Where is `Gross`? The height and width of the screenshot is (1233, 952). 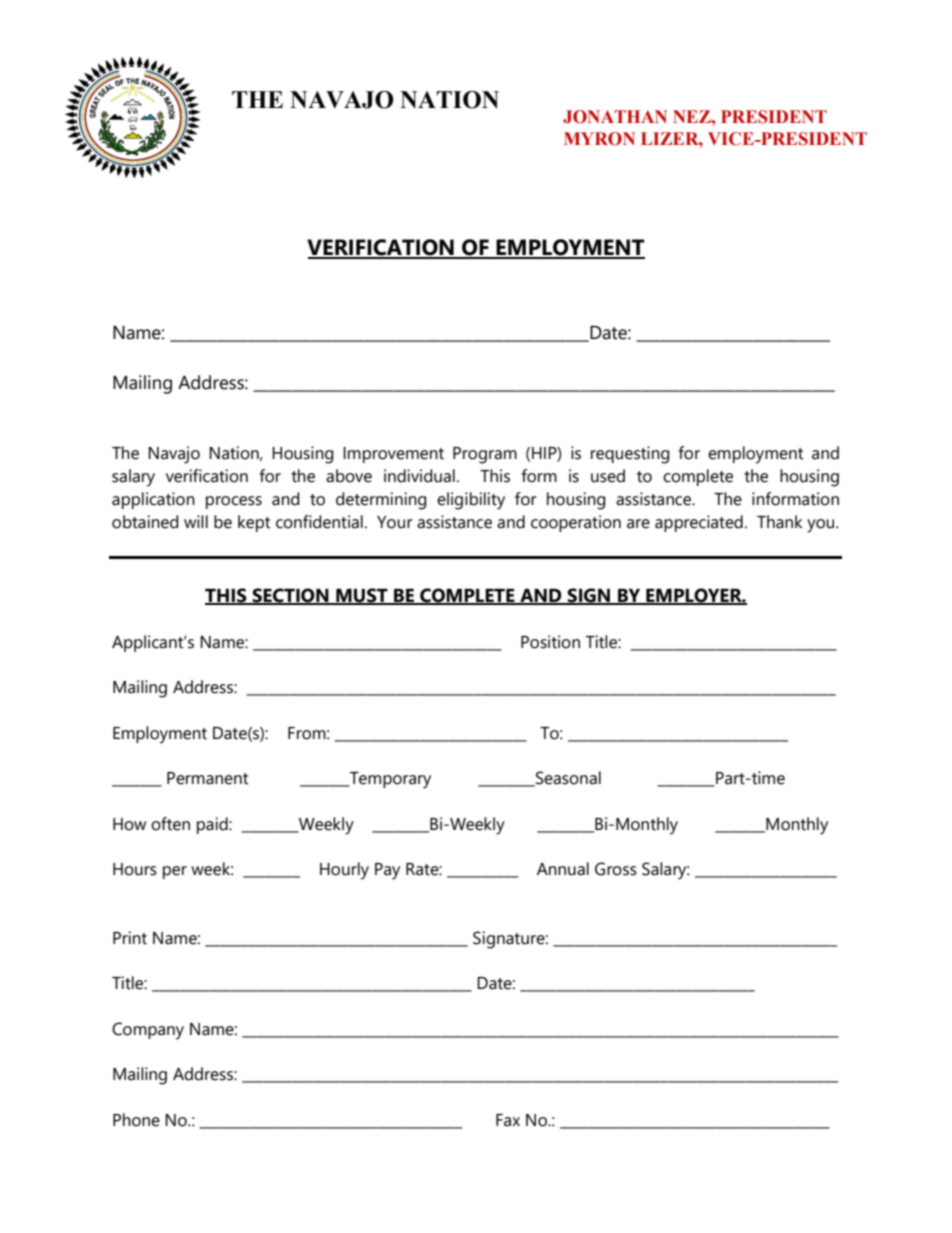 Gross is located at coordinates (616, 869).
